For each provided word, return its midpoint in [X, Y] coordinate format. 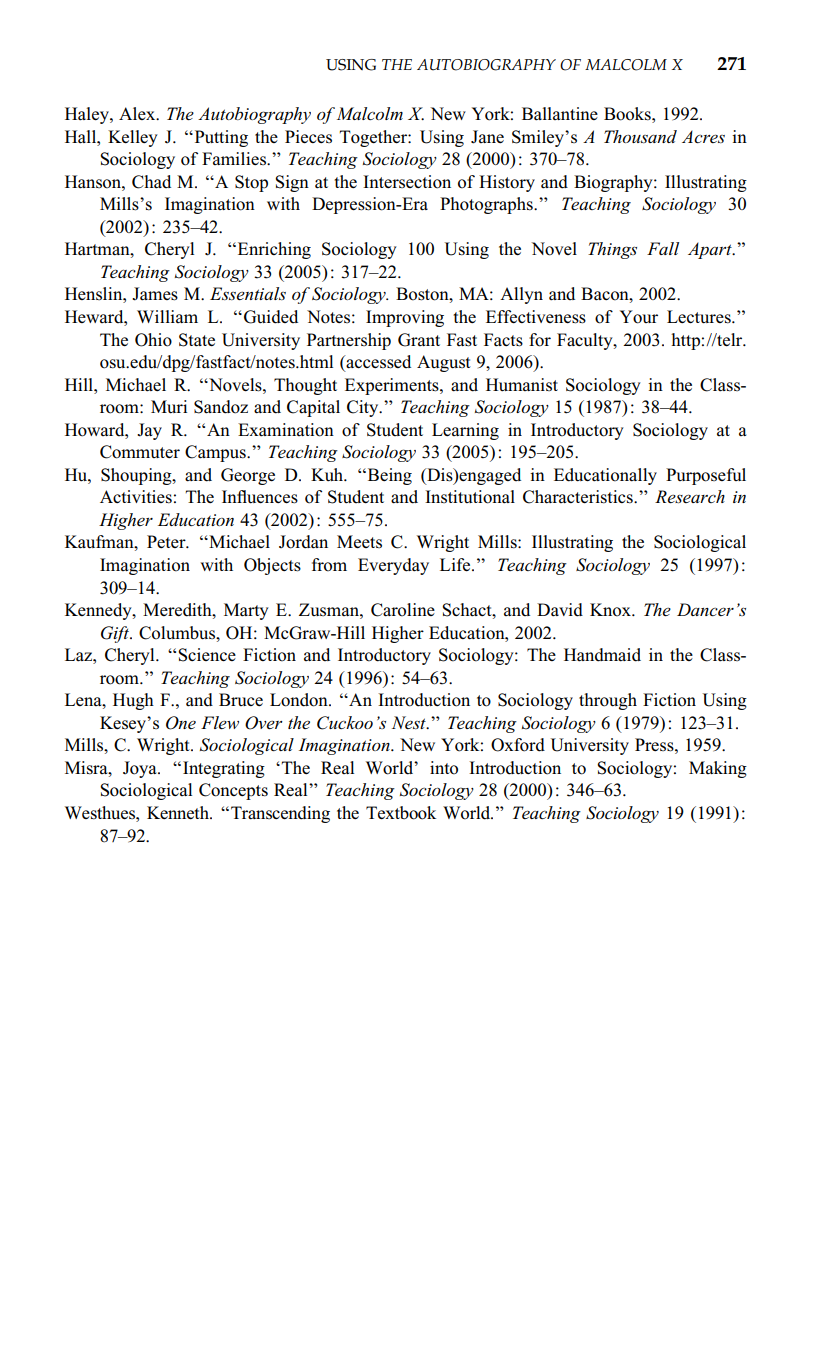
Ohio [153, 340]
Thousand [640, 136]
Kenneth [179, 812]
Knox [611, 610]
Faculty [586, 341]
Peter [167, 541]
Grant [419, 340]
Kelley [133, 138]
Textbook [401, 813]
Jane [487, 137]
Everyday [393, 566]
